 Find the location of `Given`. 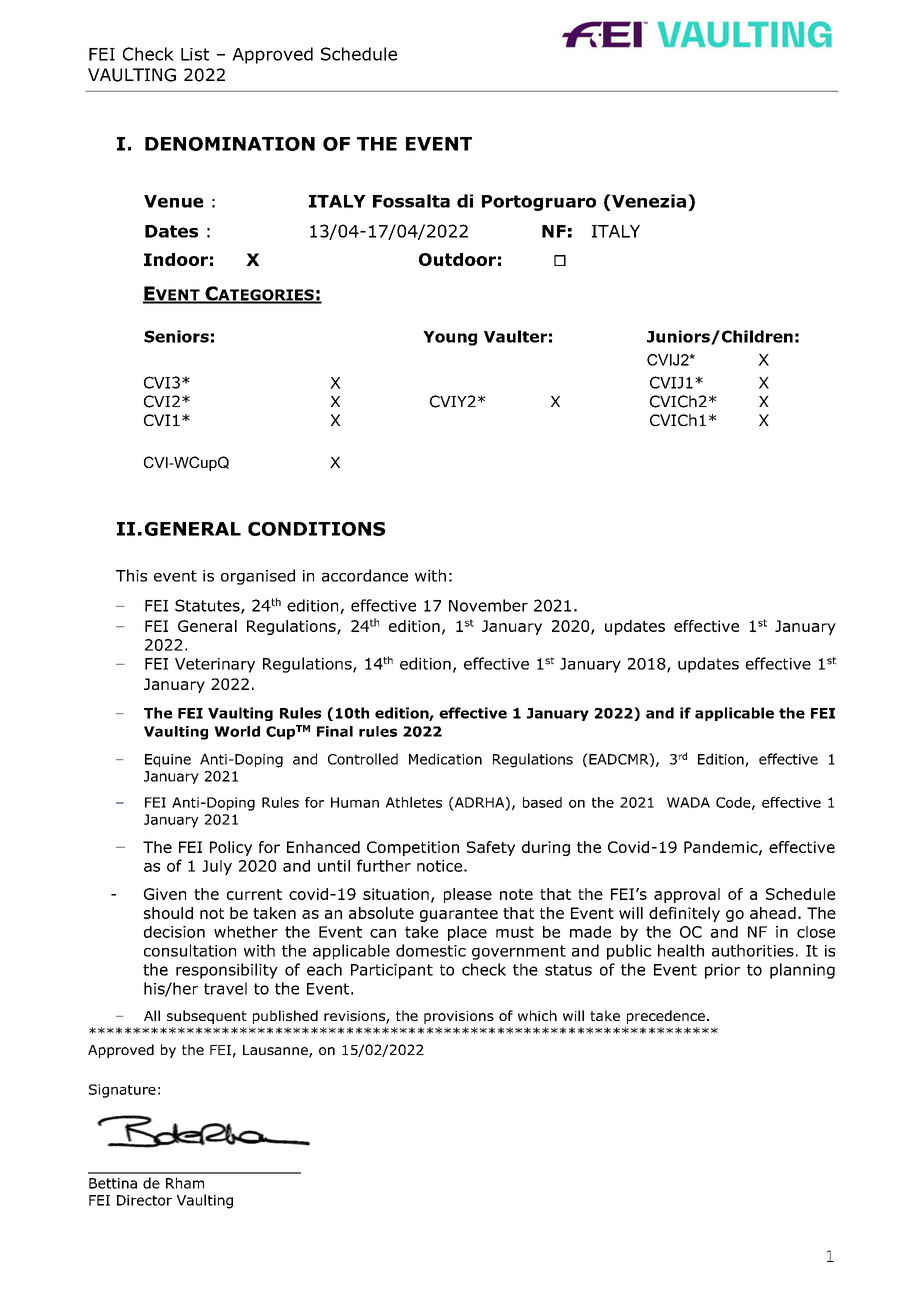

Given is located at coordinates (165, 894).
